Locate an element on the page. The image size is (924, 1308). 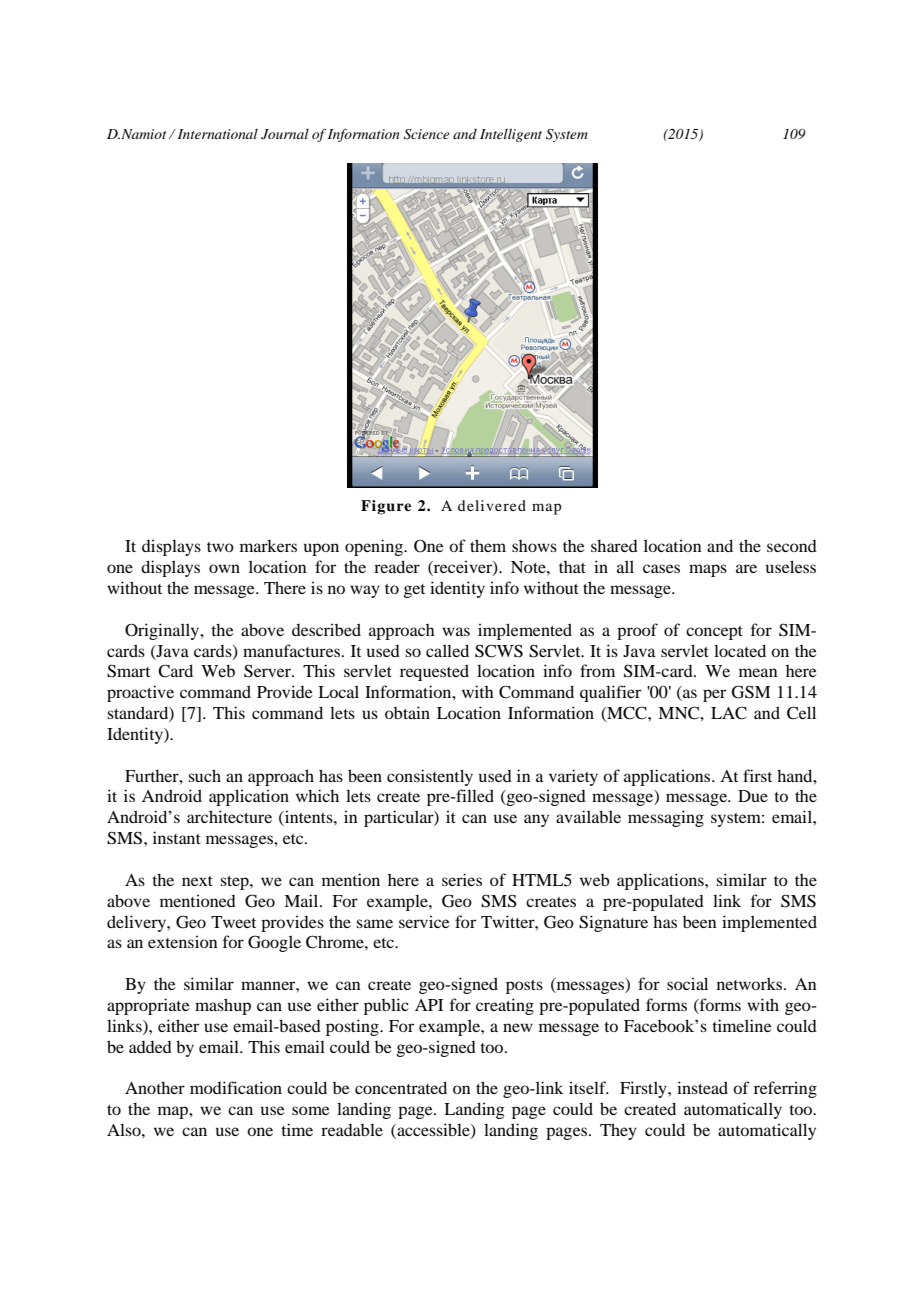
delivered is located at coordinates (492, 505).
